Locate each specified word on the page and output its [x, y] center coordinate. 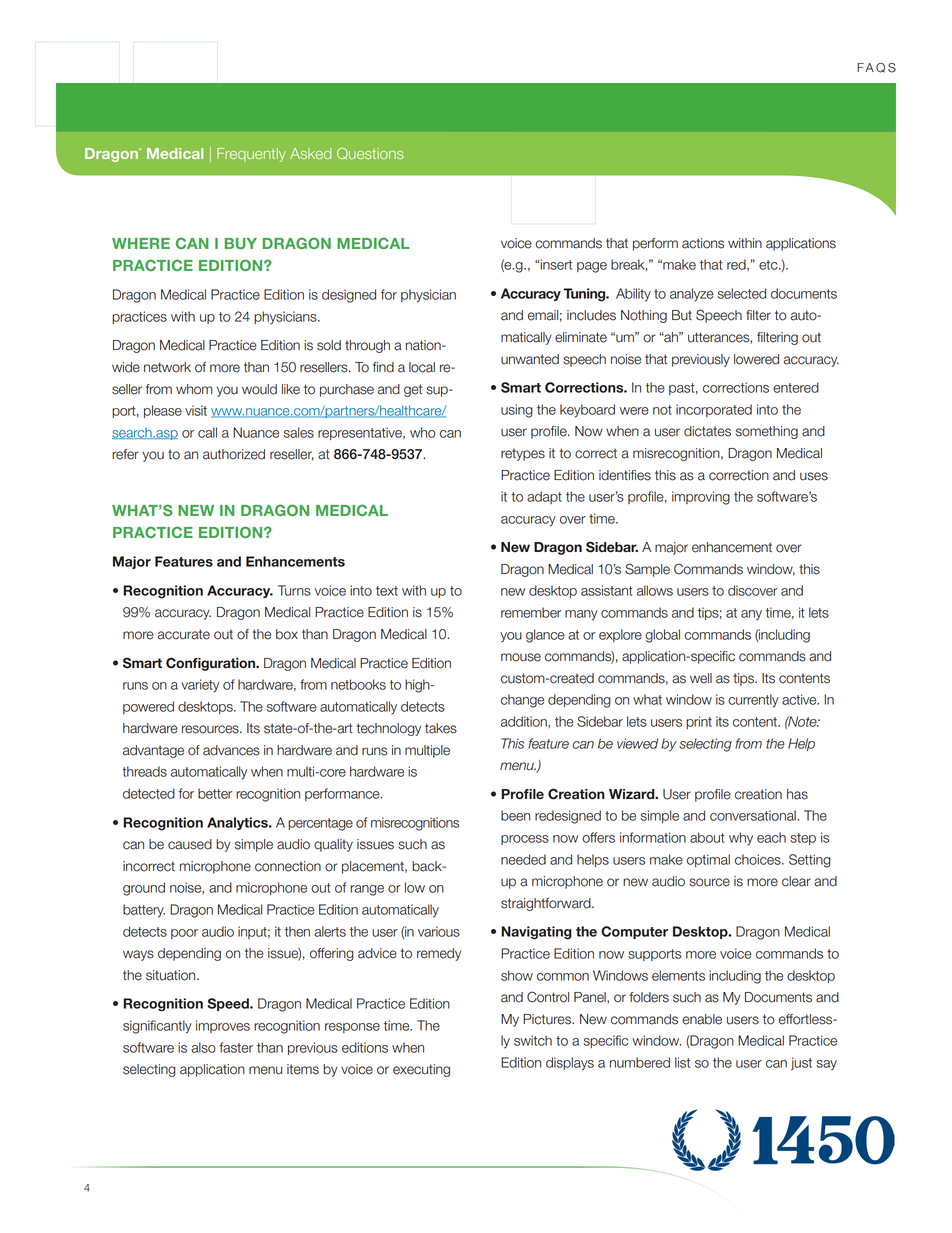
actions [703, 243]
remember [531, 612]
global [662, 636]
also [203, 1047]
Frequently [251, 155]
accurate [184, 634]
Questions [370, 153]
